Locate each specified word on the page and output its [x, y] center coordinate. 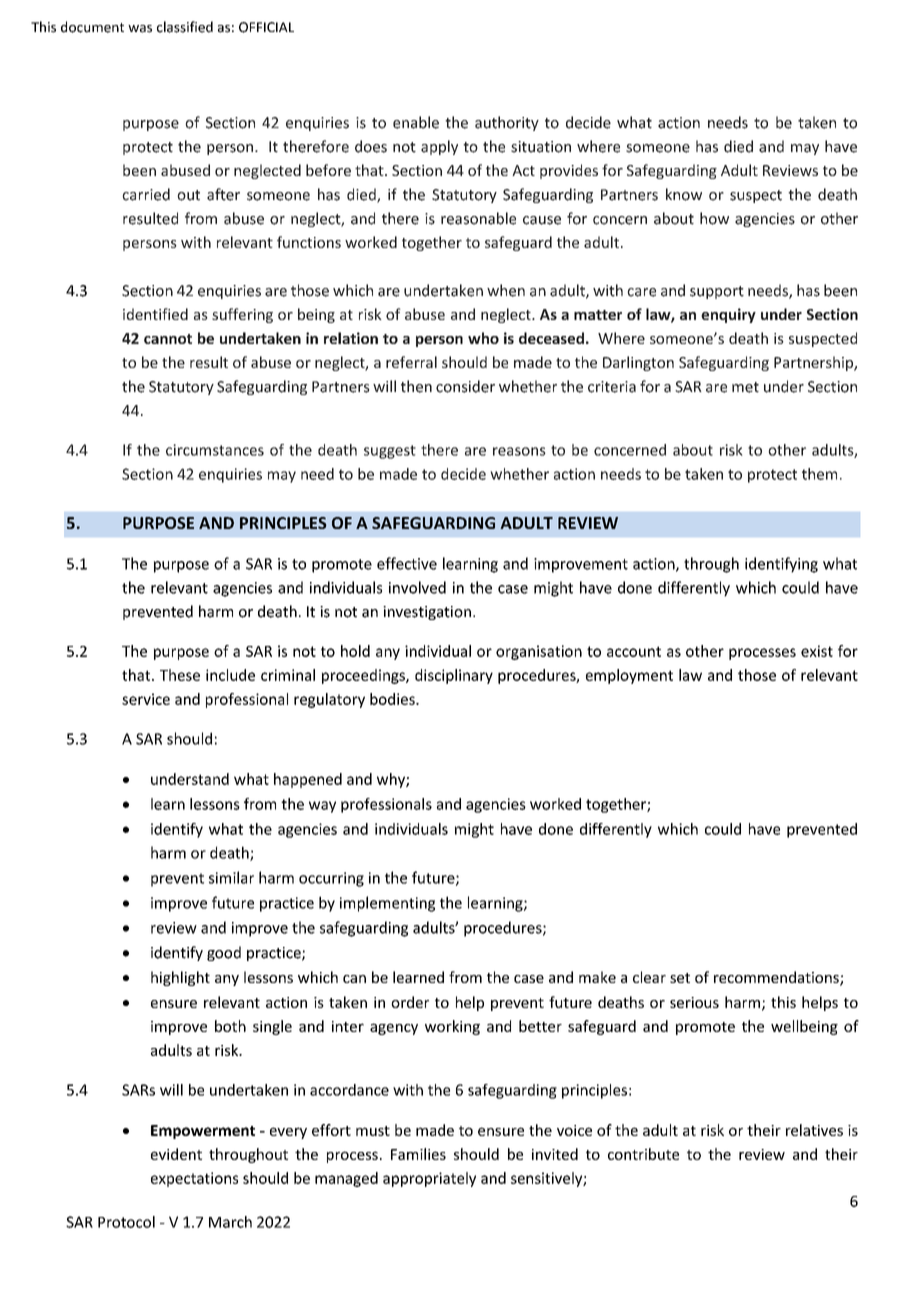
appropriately [429, 1179]
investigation [427, 613]
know [684, 194]
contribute [643, 1154]
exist [817, 651]
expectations [194, 1179]
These [180, 675]
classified [185, 27]
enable [416, 122]
